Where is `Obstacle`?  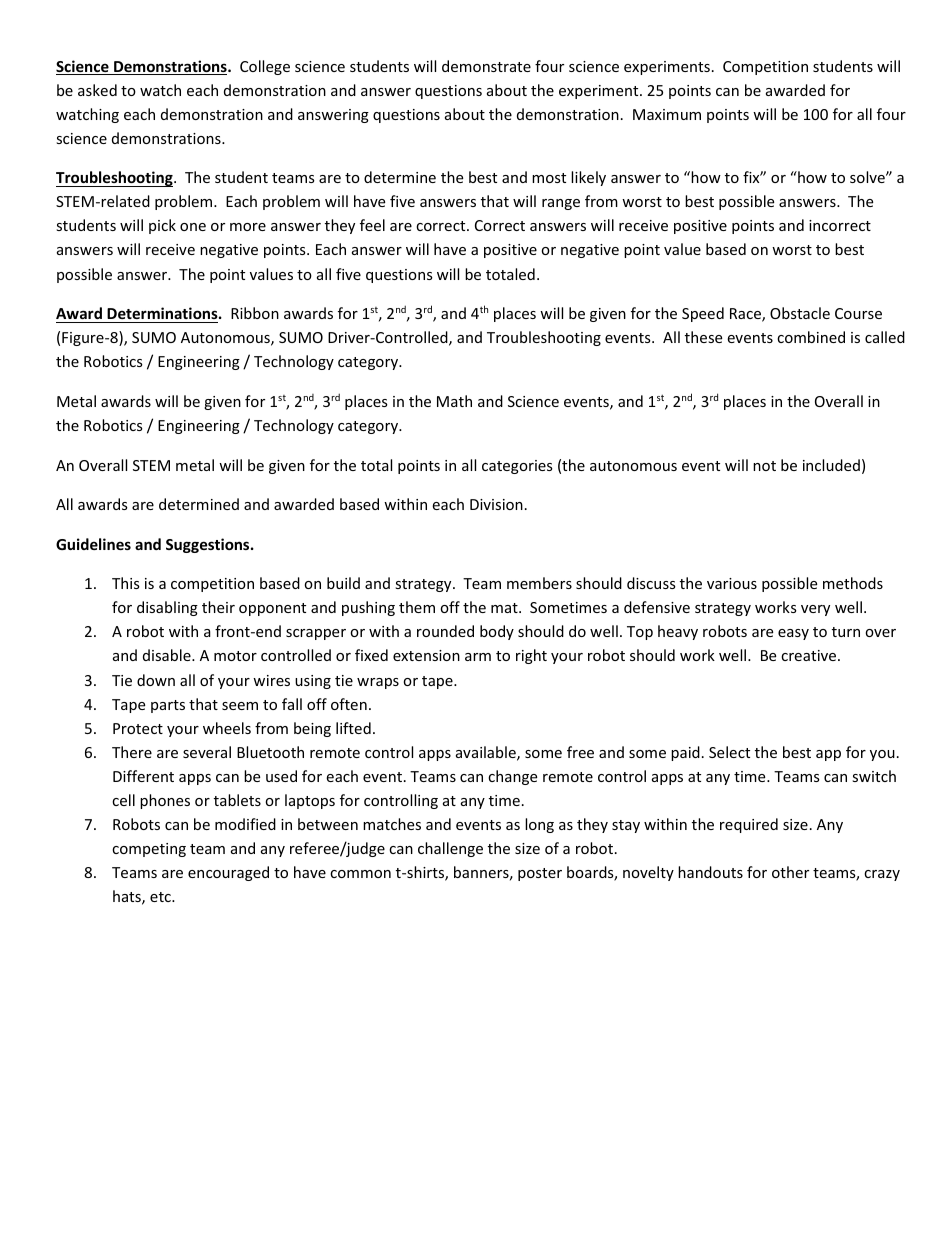
Obstacle is located at coordinates (800, 313).
